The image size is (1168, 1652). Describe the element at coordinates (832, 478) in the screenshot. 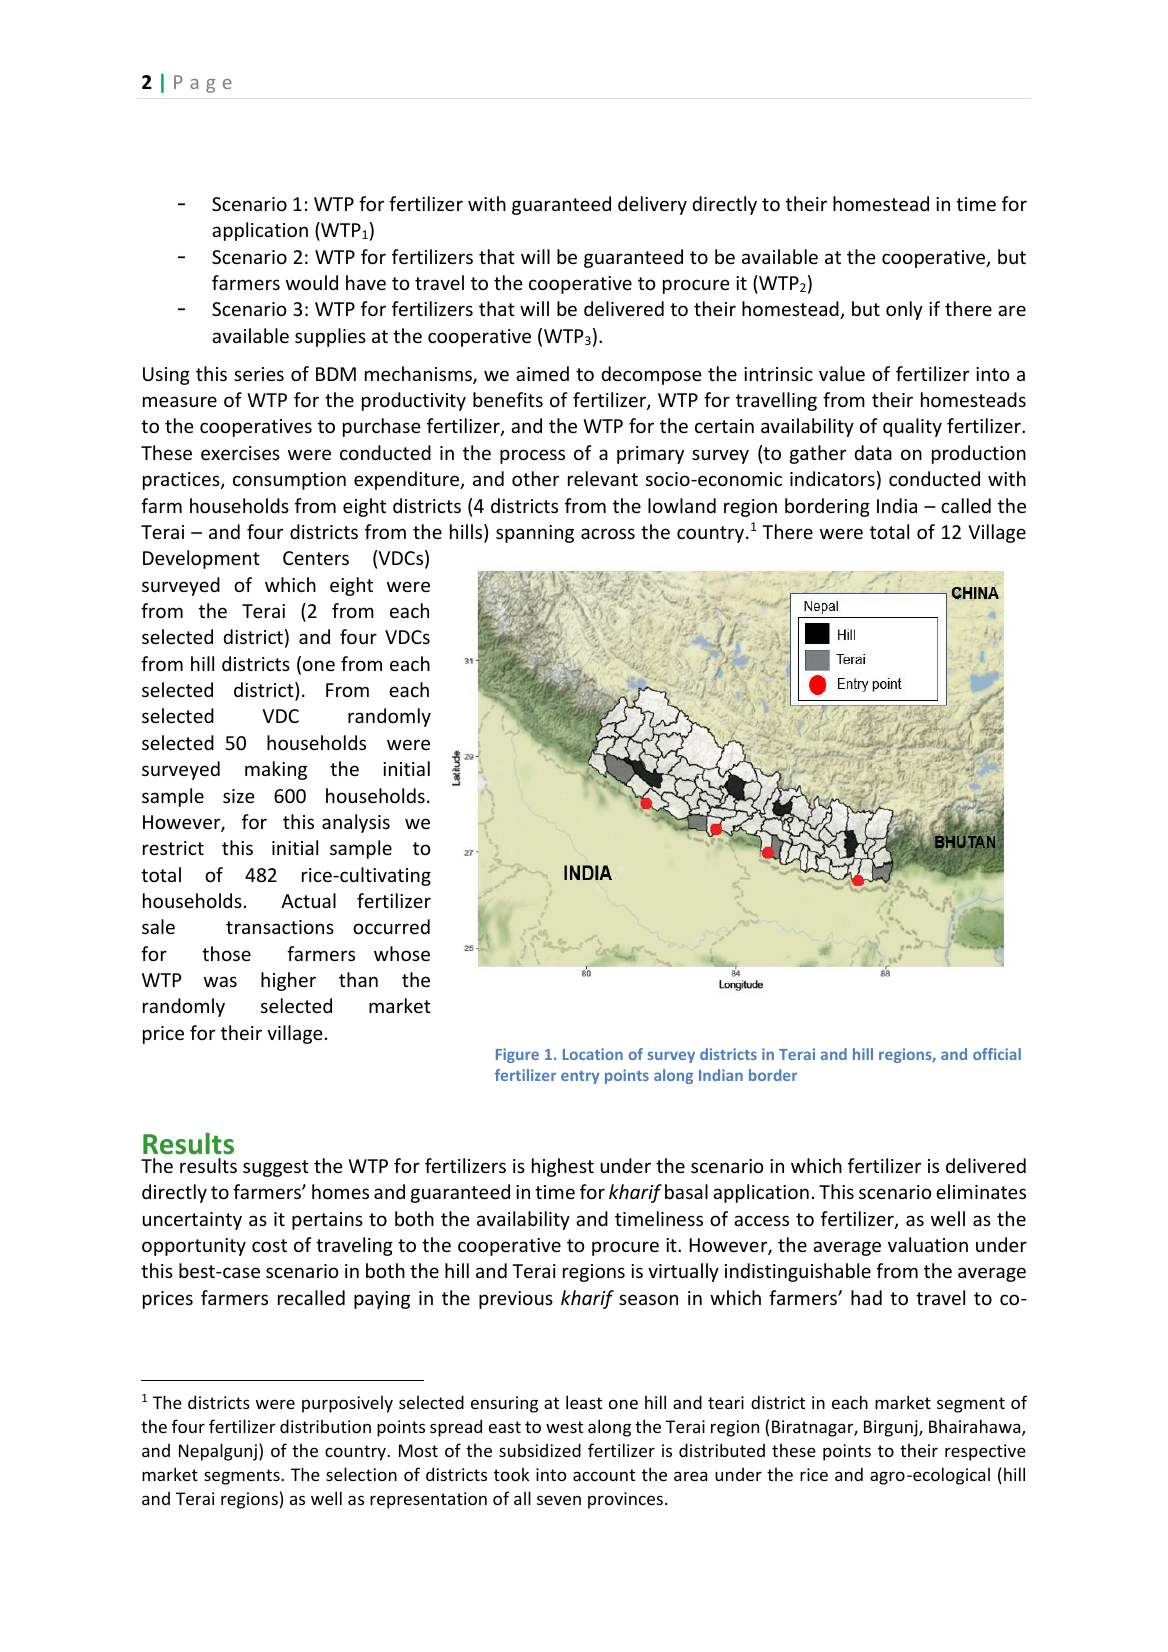

I see `indicators` at that location.
